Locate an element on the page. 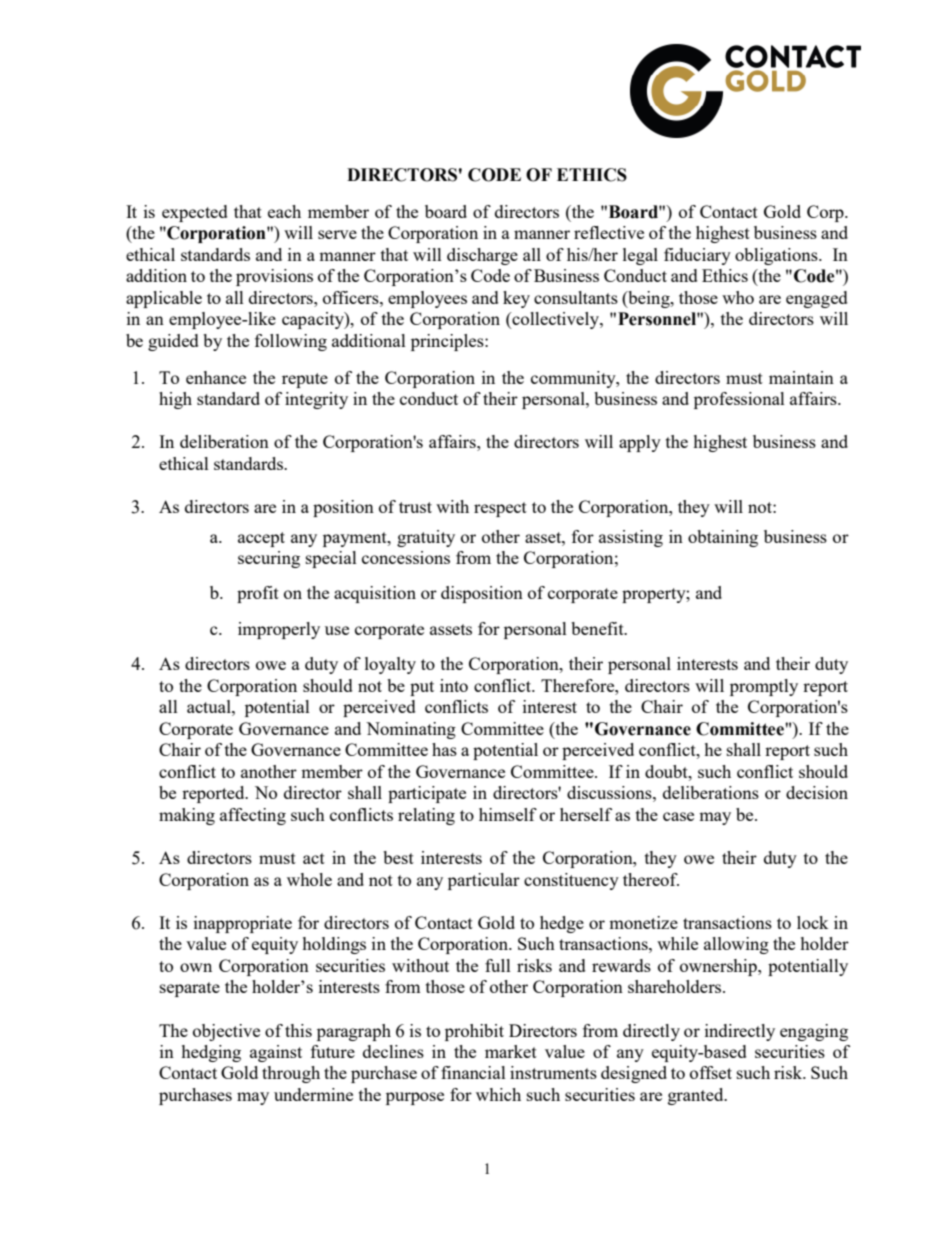 This document has height=1233, width=952. discharge is located at coordinates (482, 256).
